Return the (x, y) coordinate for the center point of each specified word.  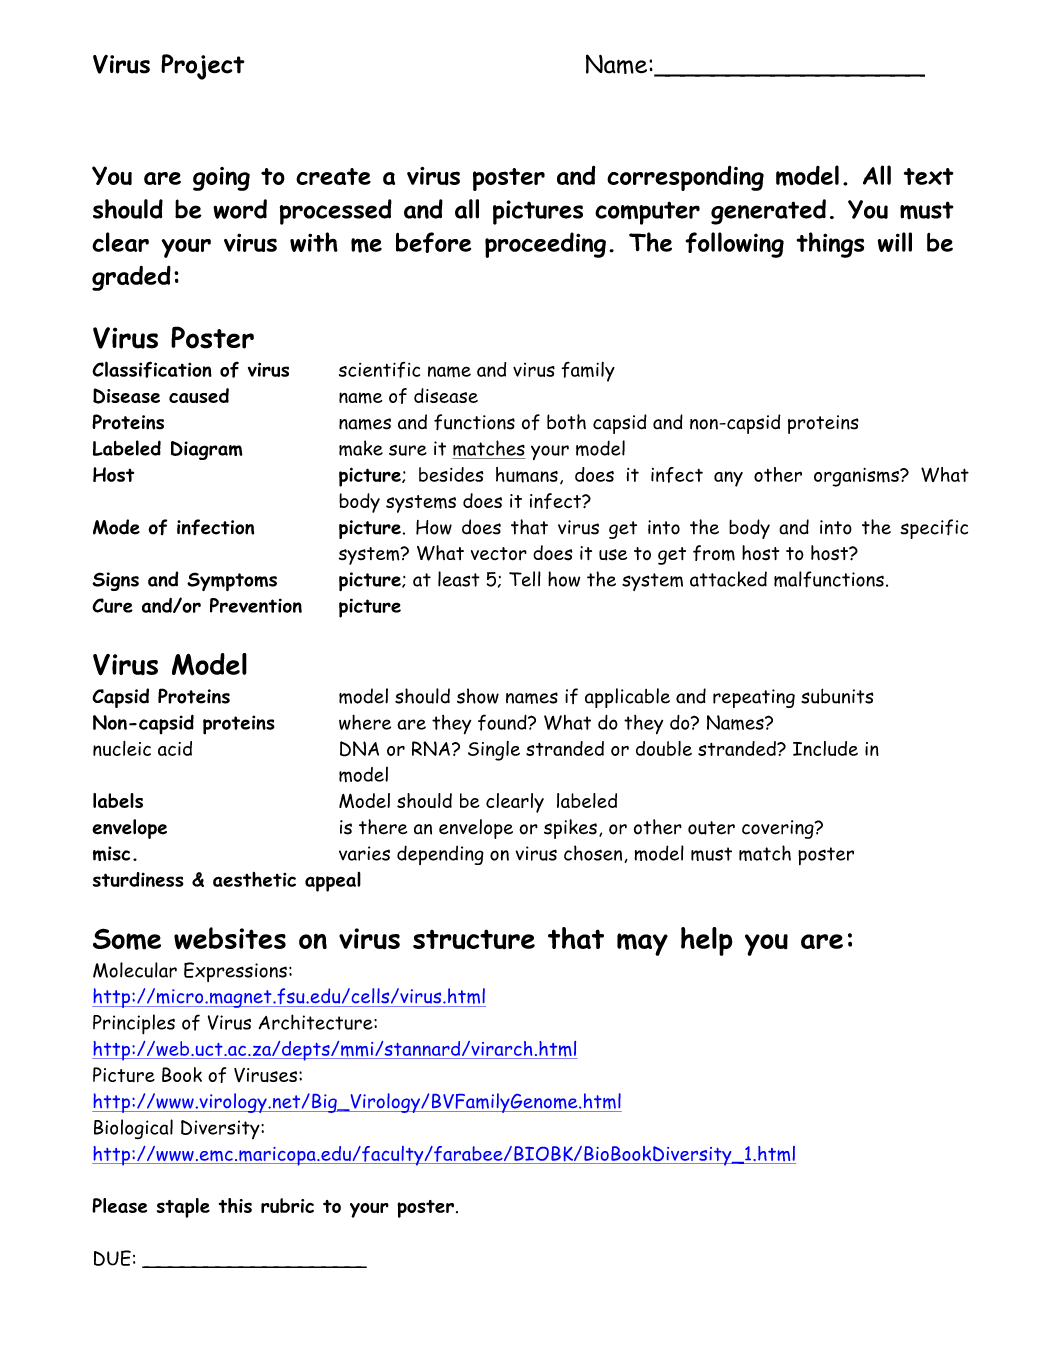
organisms (857, 477)
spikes (570, 829)
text (929, 176)
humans (527, 475)
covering (779, 829)
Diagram (207, 450)
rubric (287, 1205)
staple (183, 1208)
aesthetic (254, 879)
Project (203, 67)
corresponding (685, 178)
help (707, 941)
